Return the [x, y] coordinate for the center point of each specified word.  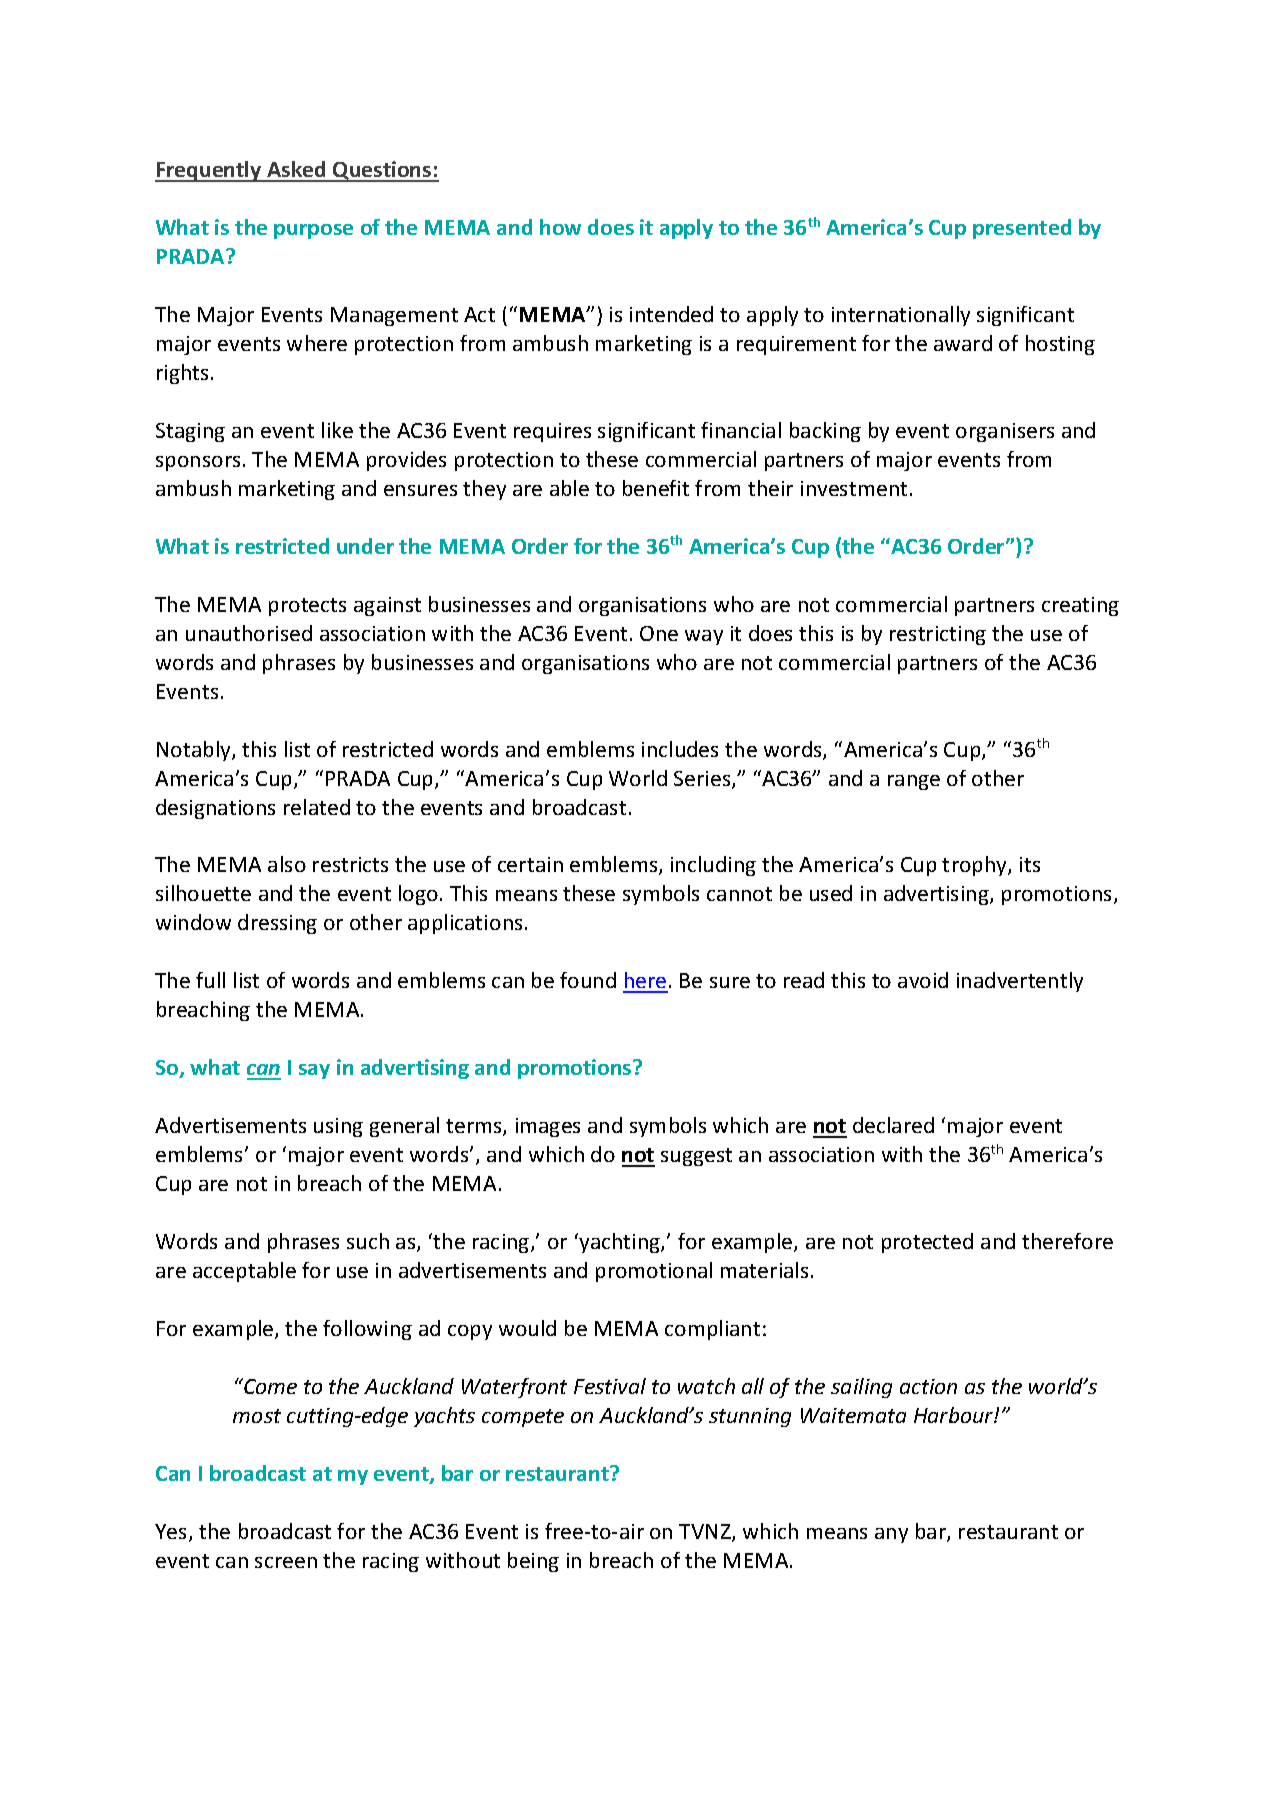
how [560, 227]
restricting [938, 635]
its [1030, 864]
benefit [656, 488]
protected [927, 1243]
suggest [696, 1157]
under [365, 546]
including [713, 866]
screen [286, 1562]
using [338, 1127]
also [287, 864]
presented [1022, 229]
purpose [313, 231]
